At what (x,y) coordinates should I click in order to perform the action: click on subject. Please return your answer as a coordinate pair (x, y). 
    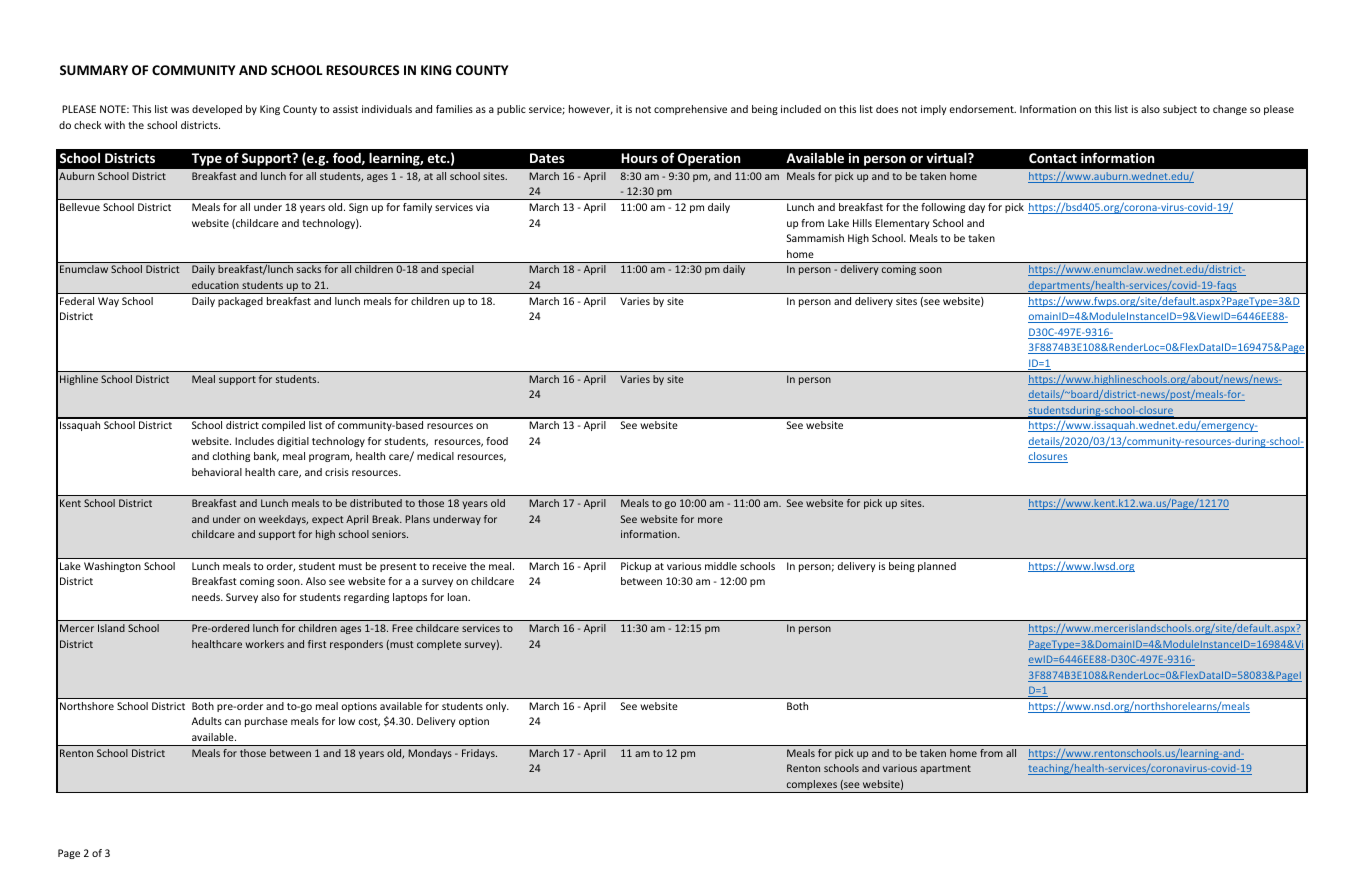
    Looking at the image, I should click on (1180, 110).
